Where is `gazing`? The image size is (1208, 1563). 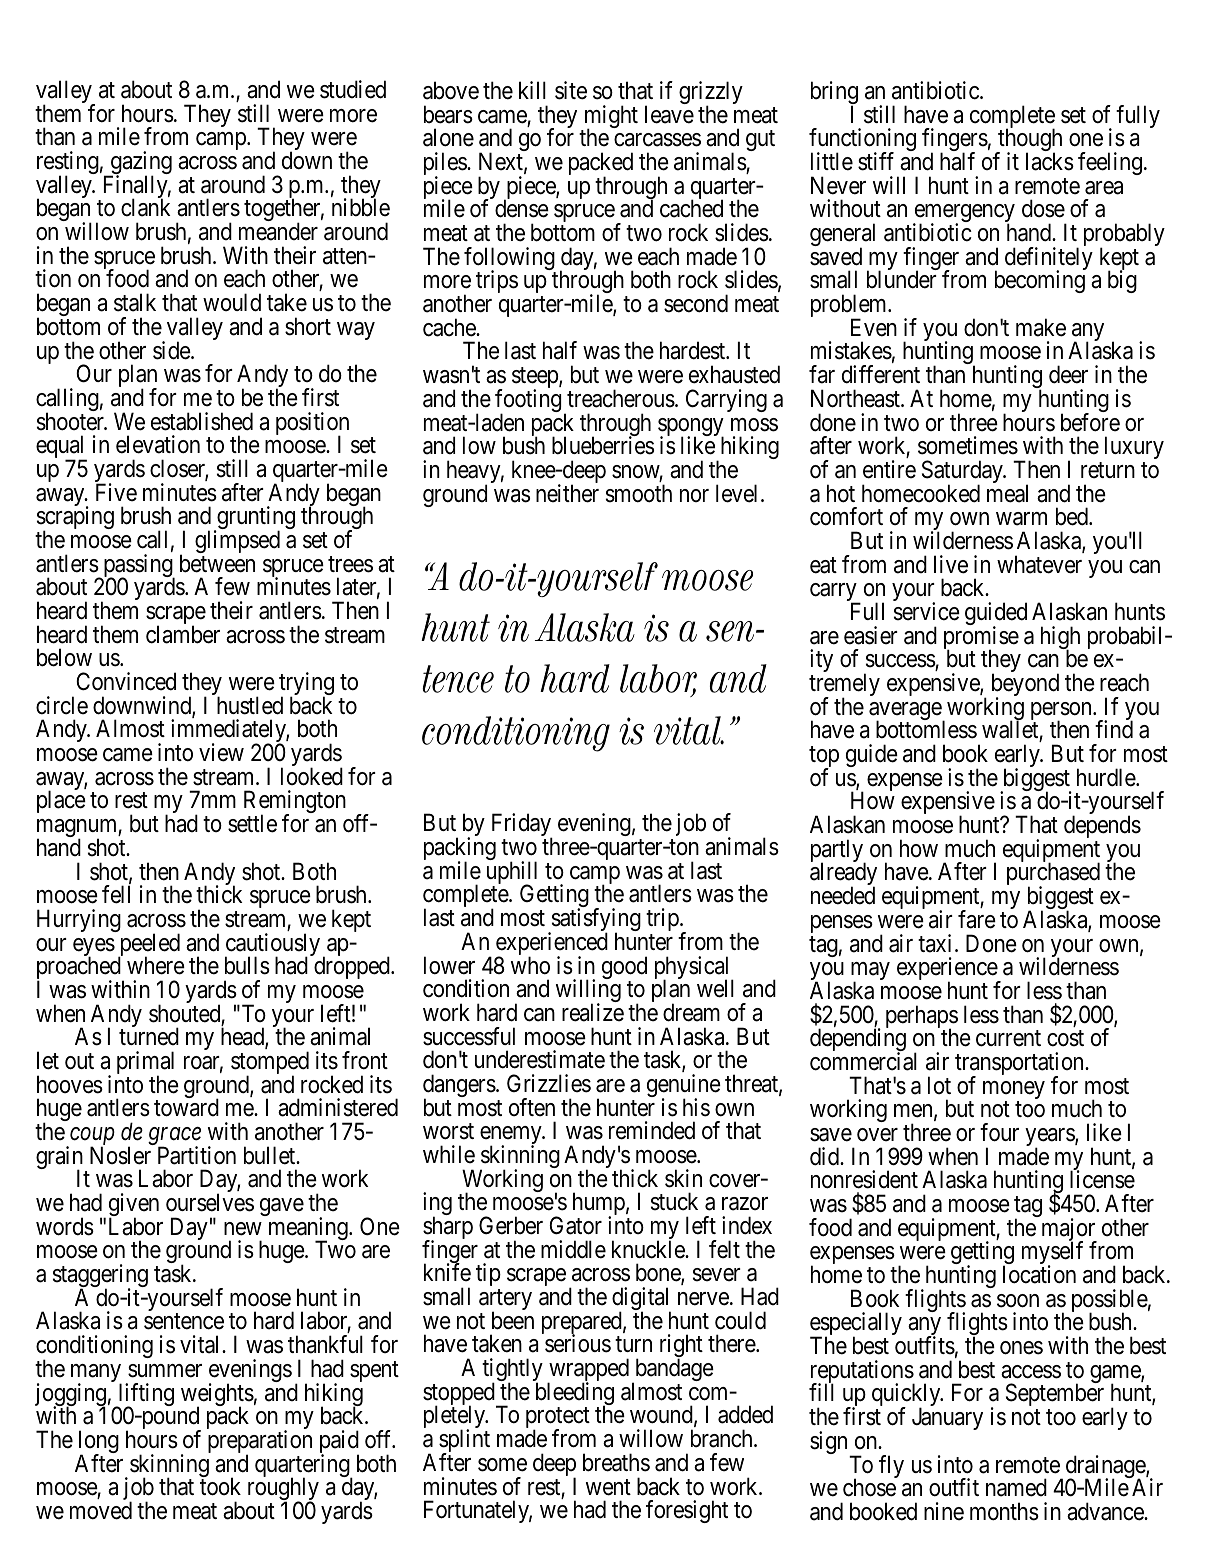 gazing is located at coordinates (140, 164).
